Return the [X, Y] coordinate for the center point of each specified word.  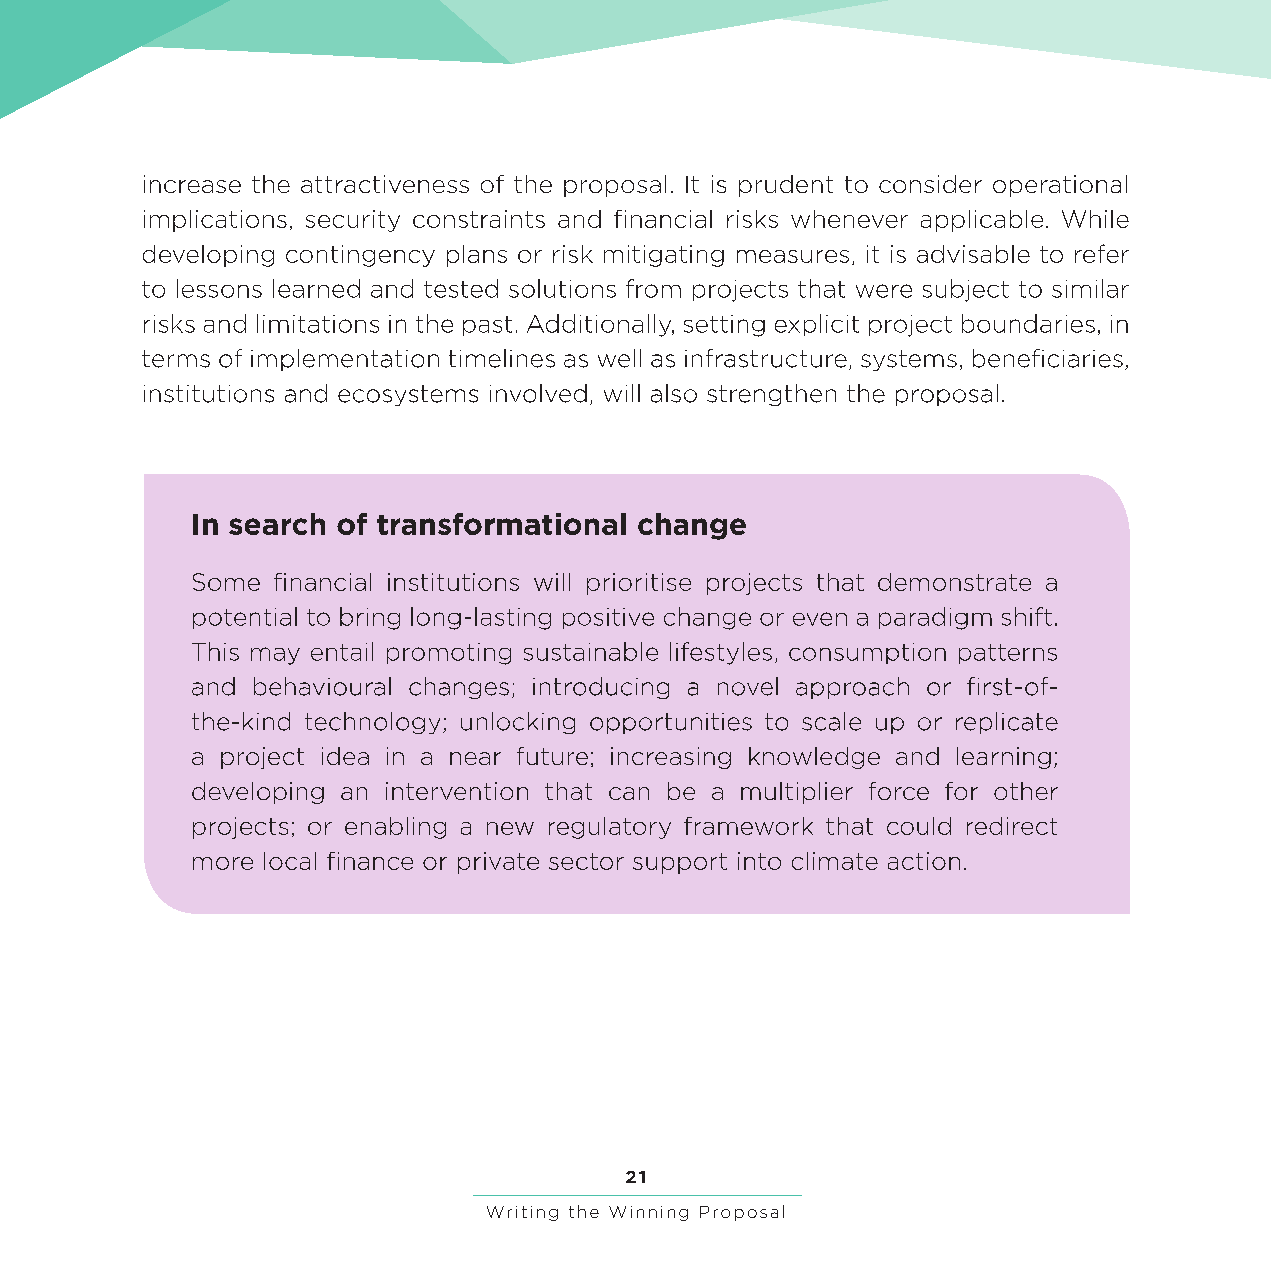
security [353, 221]
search [277, 524]
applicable [982, 221]
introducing [601, 688]
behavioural [322, 686]
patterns [1008, 654]
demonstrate [954, 582]
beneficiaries [1048, 358]
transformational [501, 524]
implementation [345, 360]
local [290, 861]
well [619, 358]
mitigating [664, 256]
